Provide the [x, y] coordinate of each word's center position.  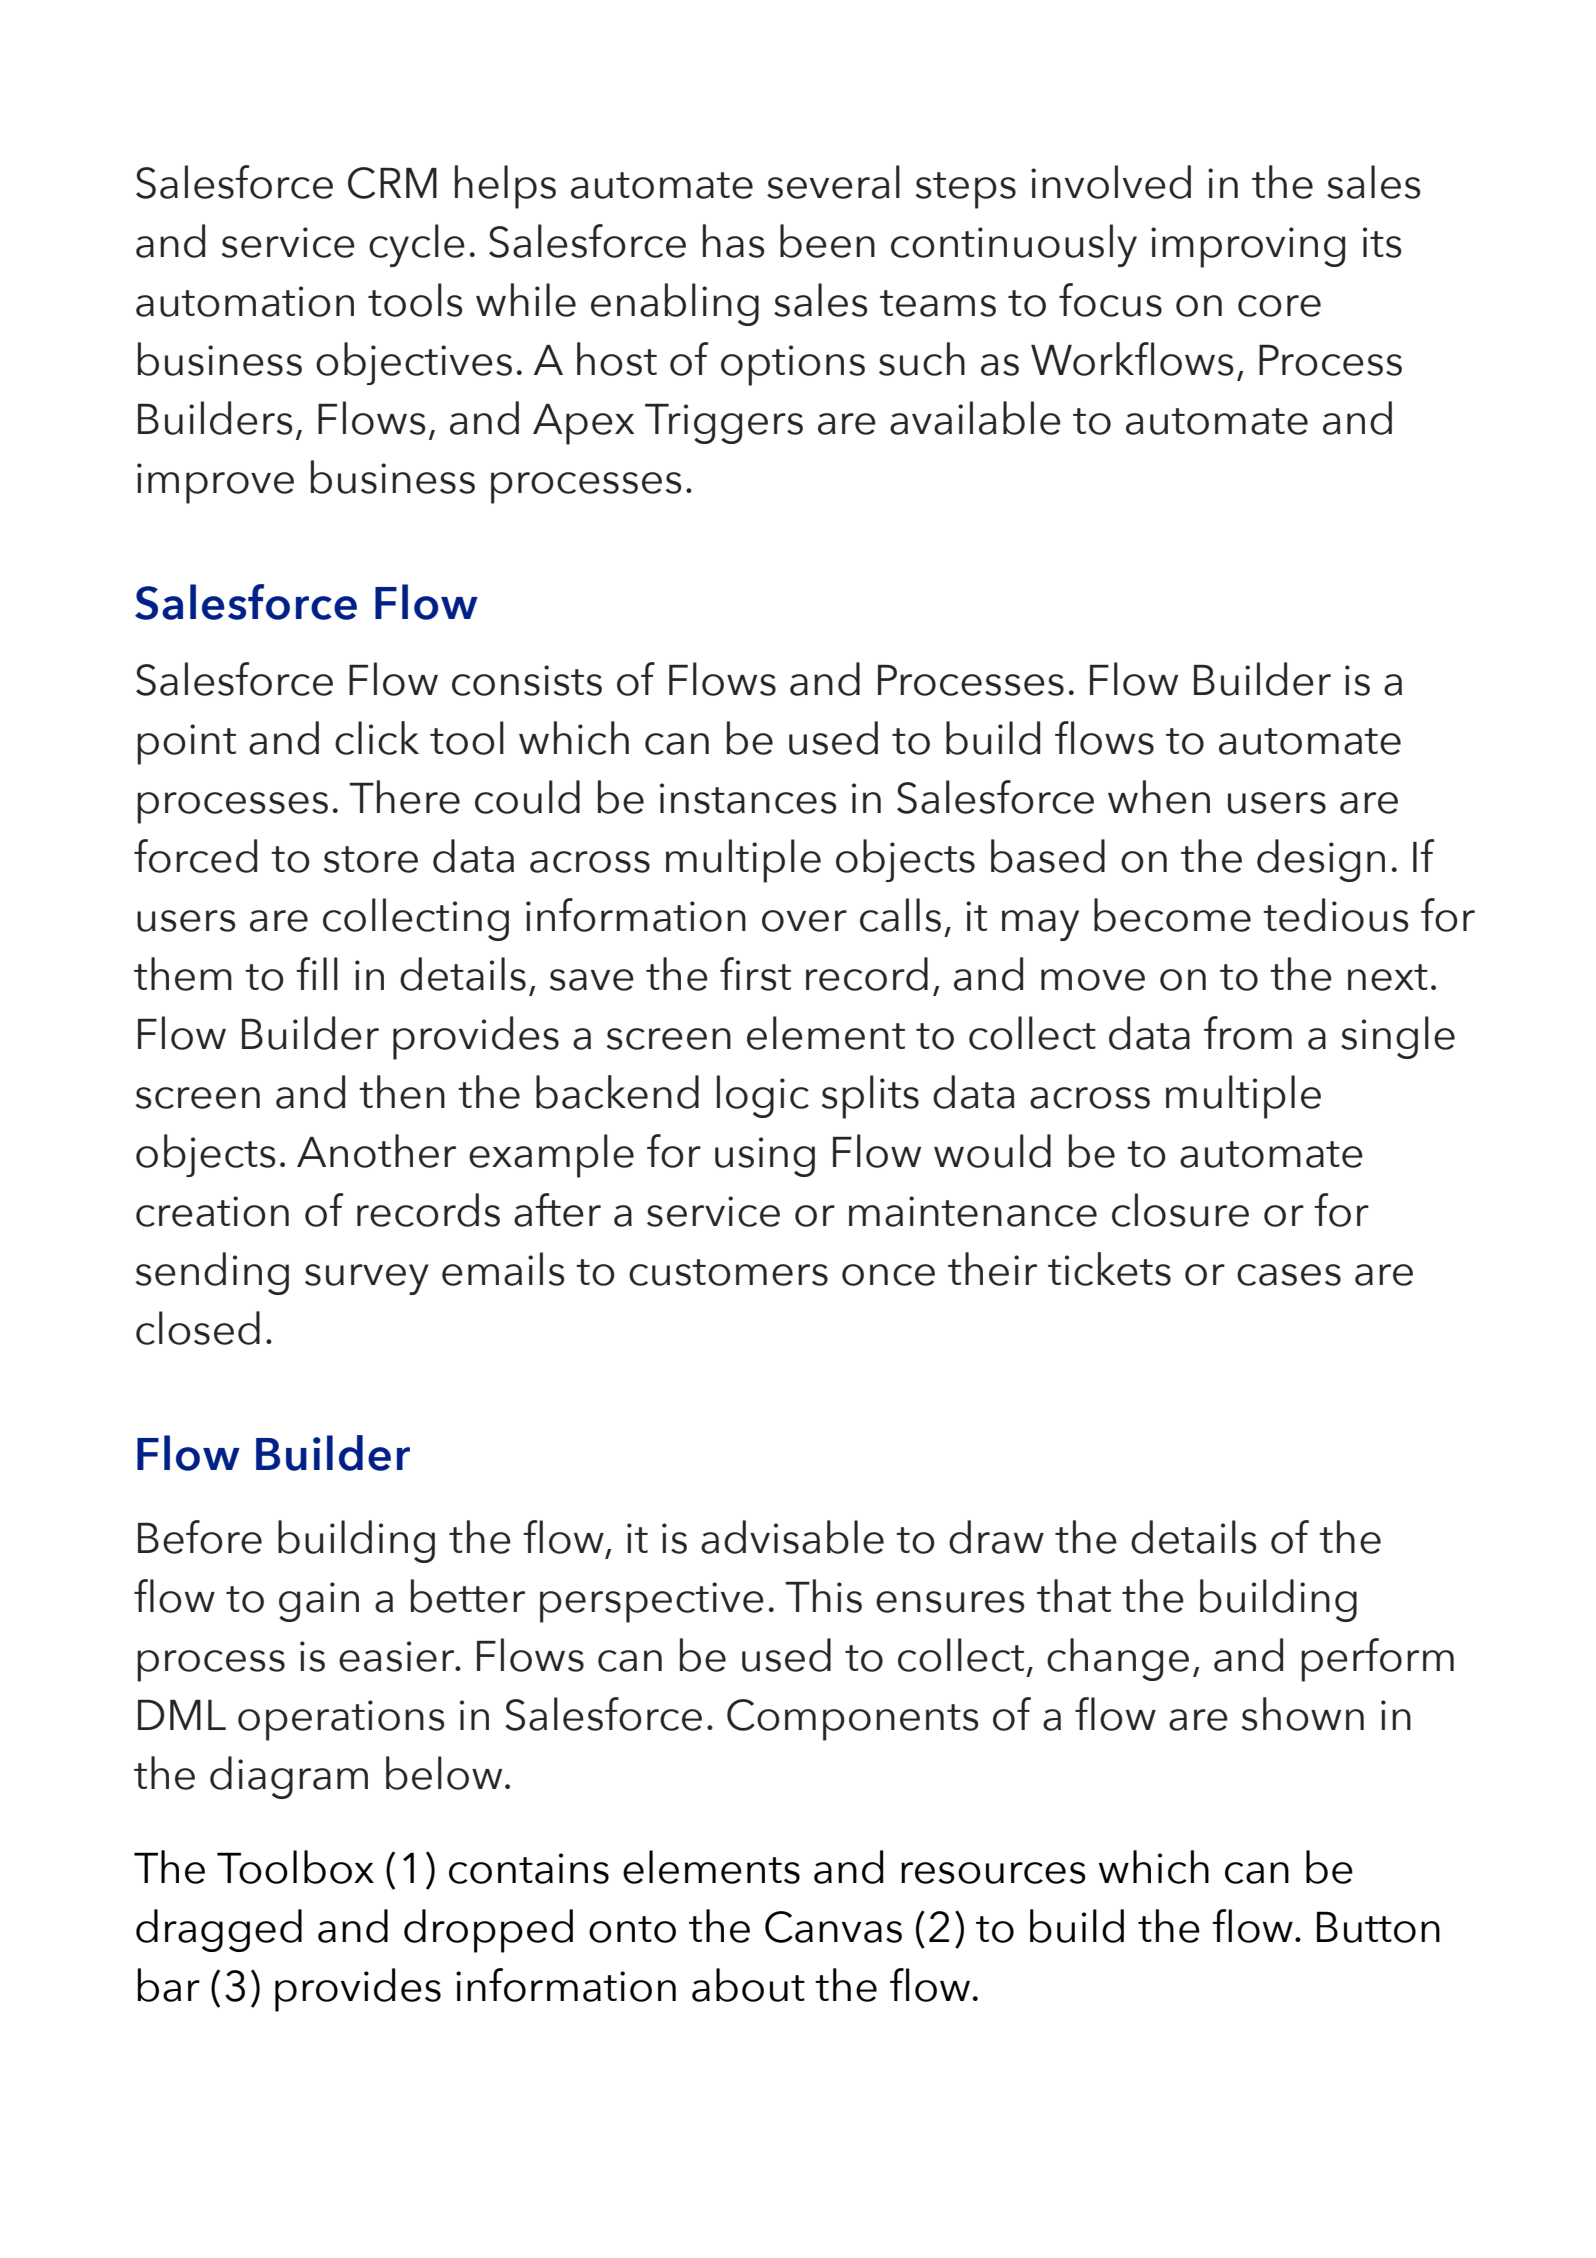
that [1074, 1596]
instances [748, 798]
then [402, 1092]
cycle [417, 245]
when [1159, 797]
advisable [792, 1537]
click [377, 738]
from [1248, 1033]
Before [200, 1537]
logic [763, 1096]
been [827, 241]
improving [1248, 247]
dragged [219, 1930]
